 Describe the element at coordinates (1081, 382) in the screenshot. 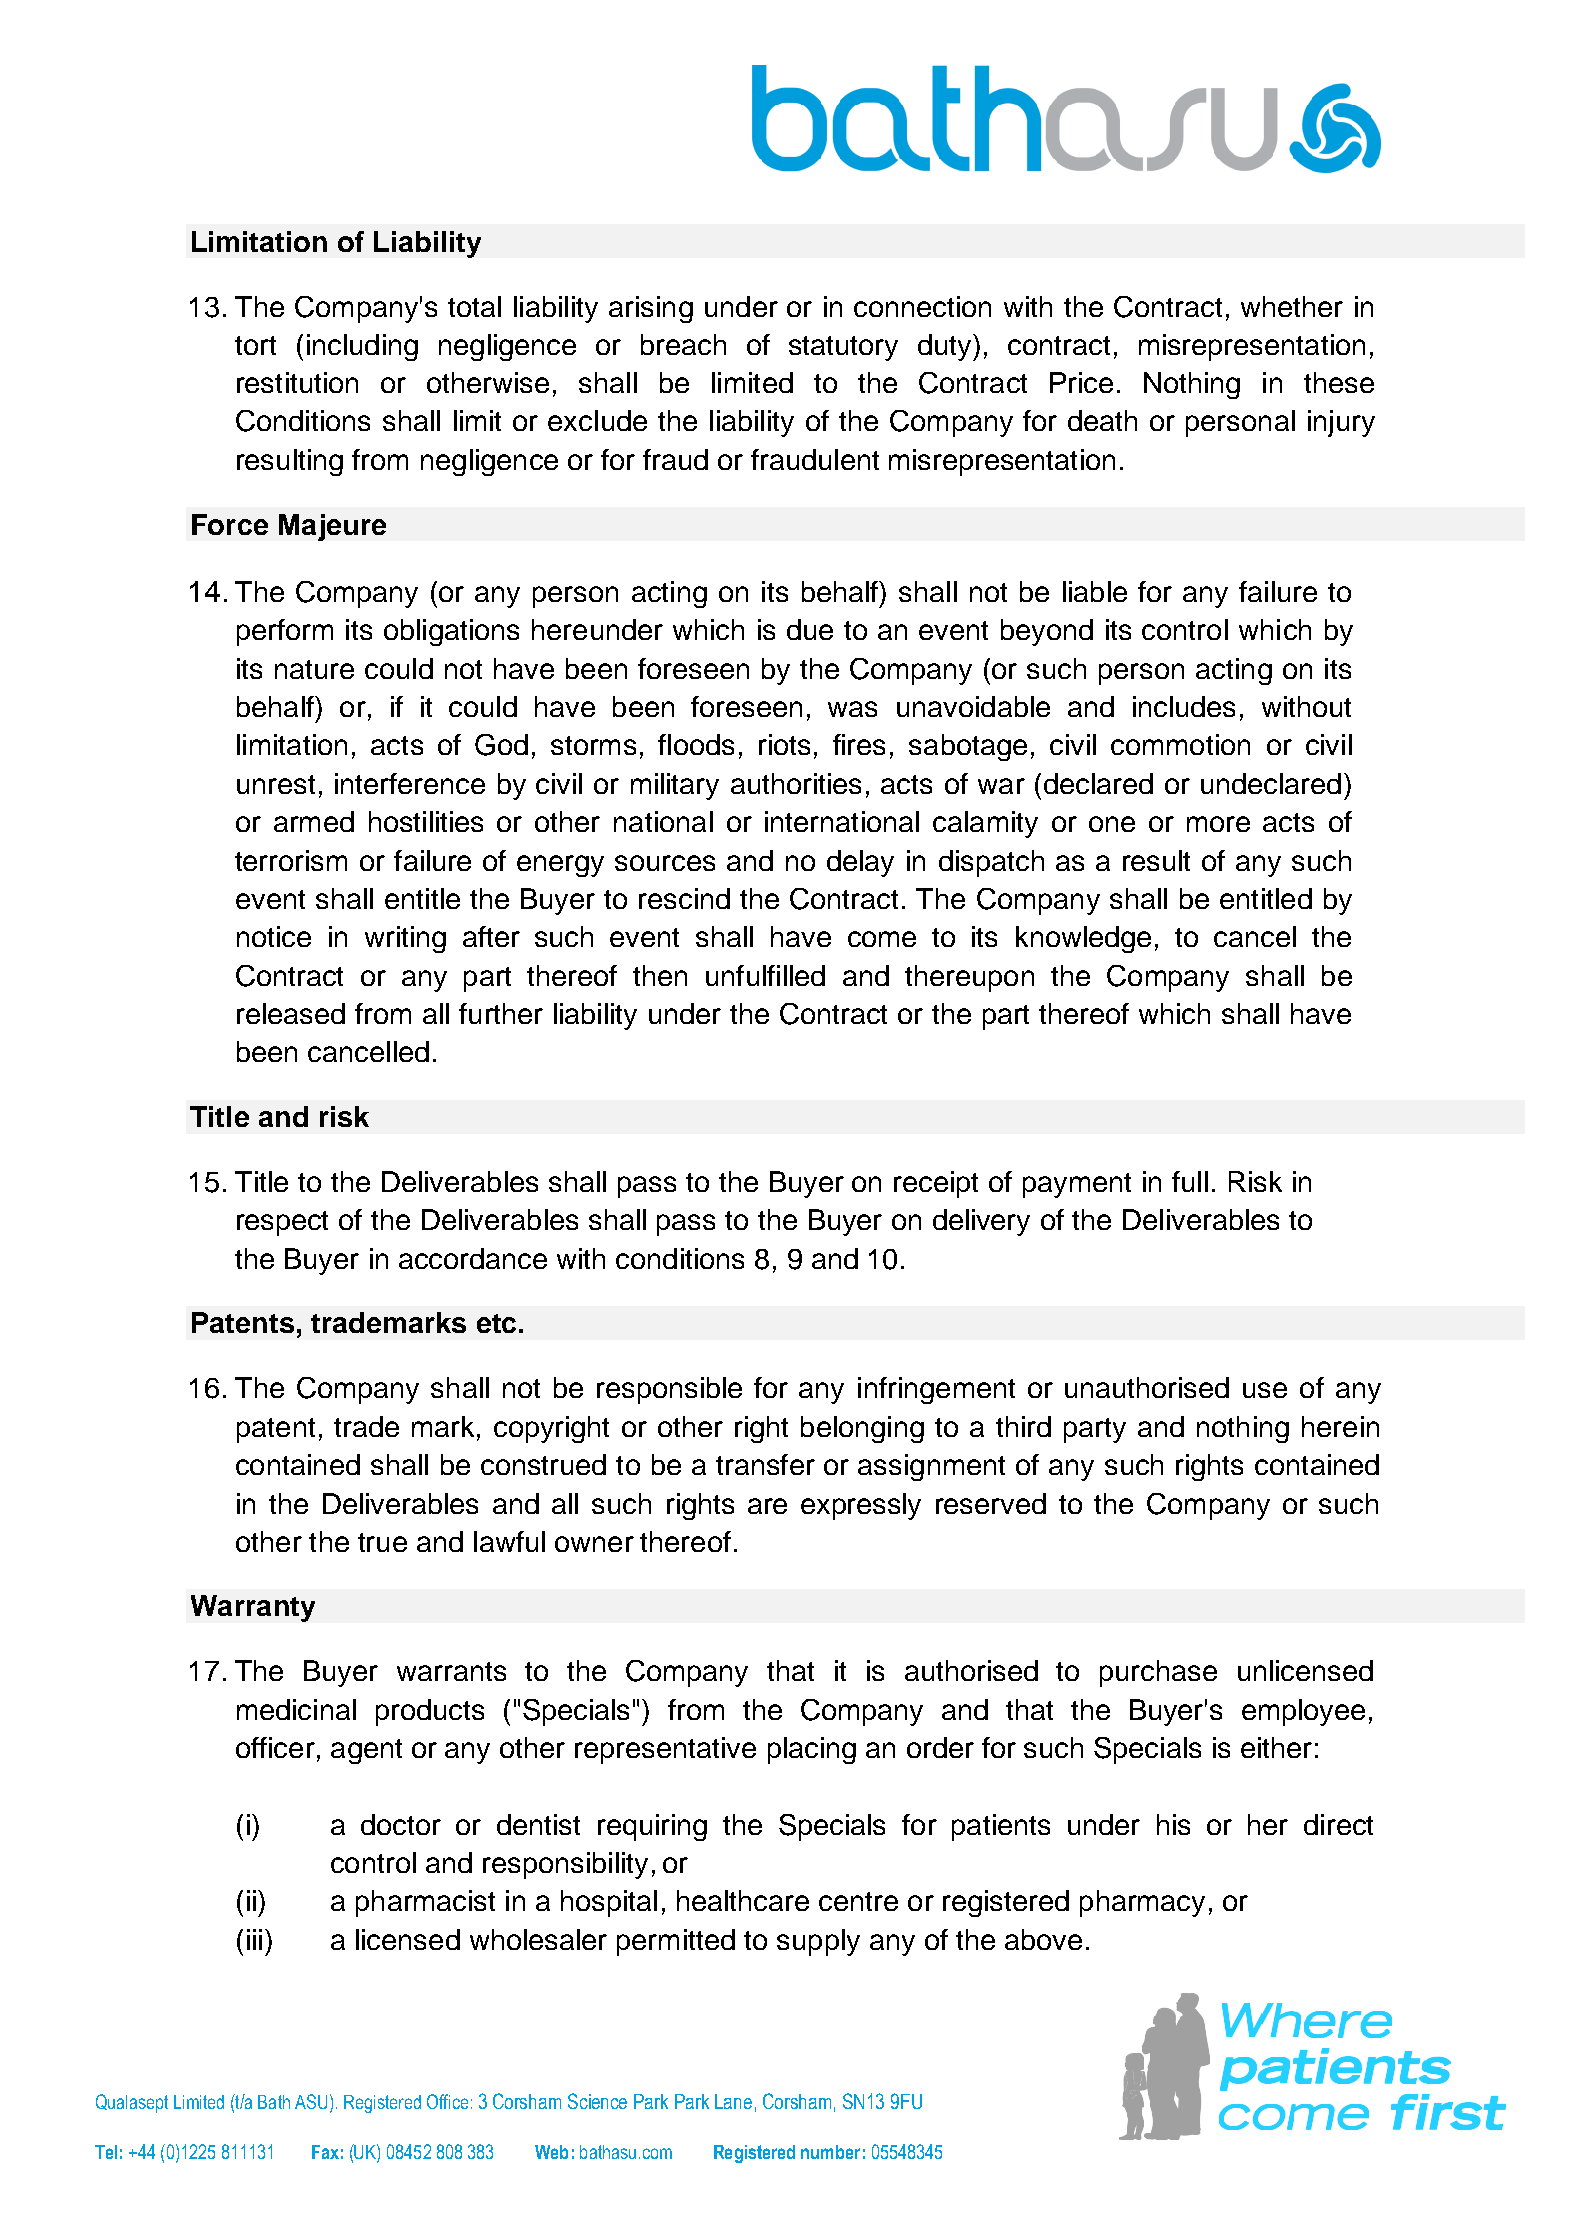

I see `Price` at that location.
